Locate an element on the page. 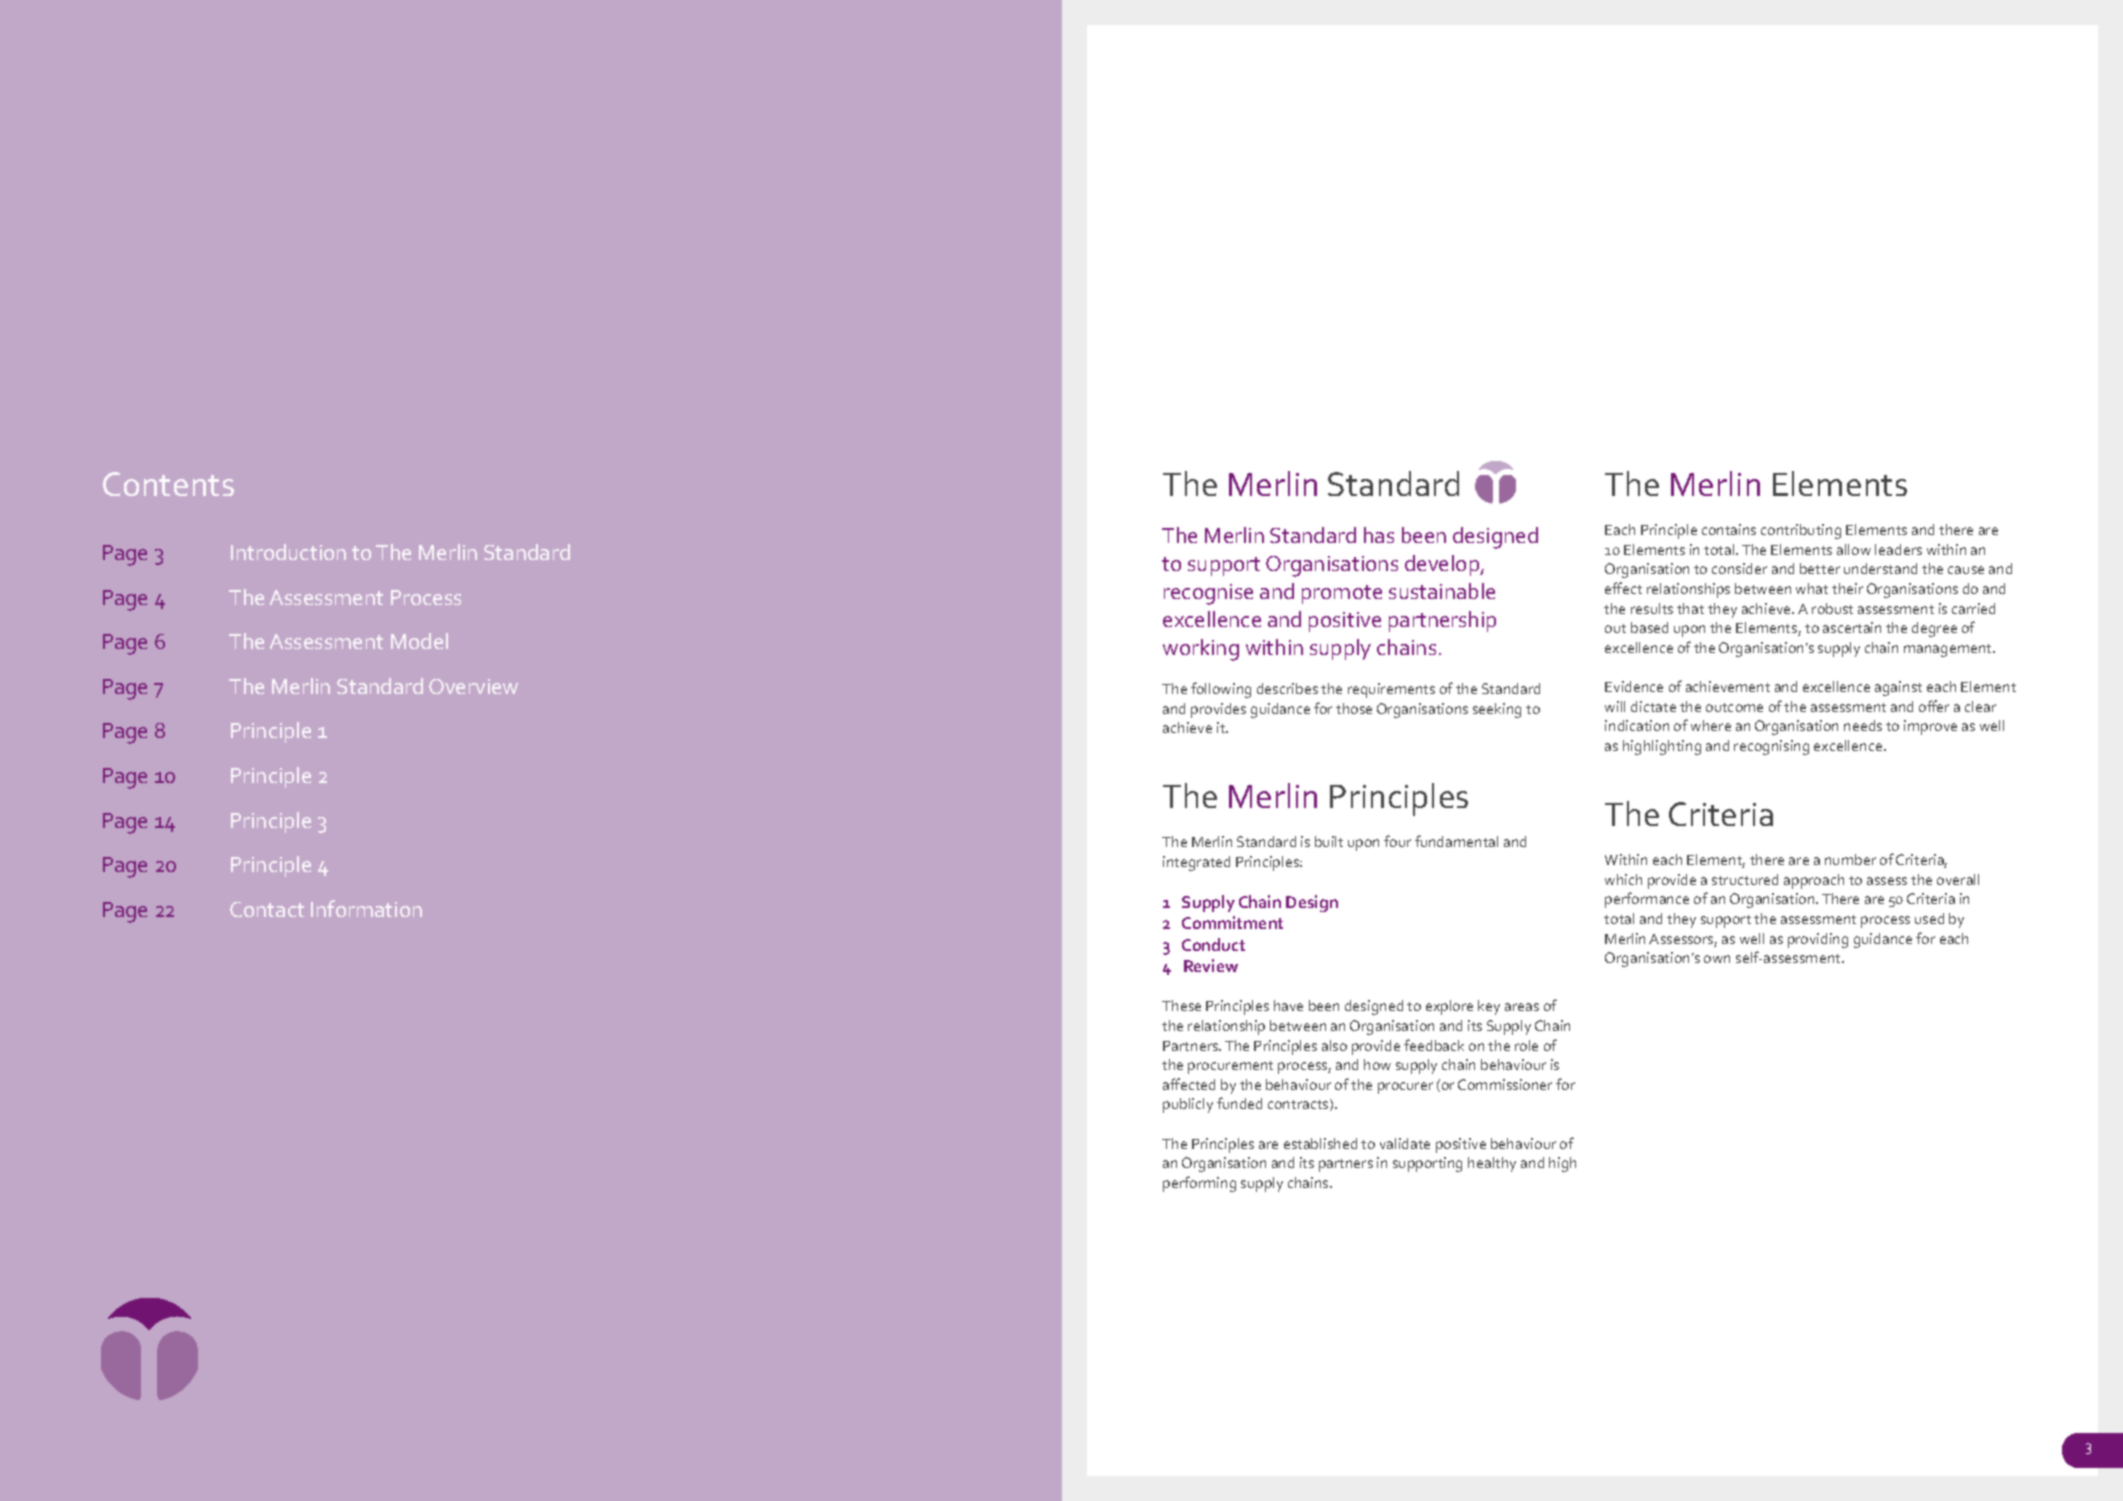 This document has height=1501, width=2123. established is located at coordinates (1320, 1143).
